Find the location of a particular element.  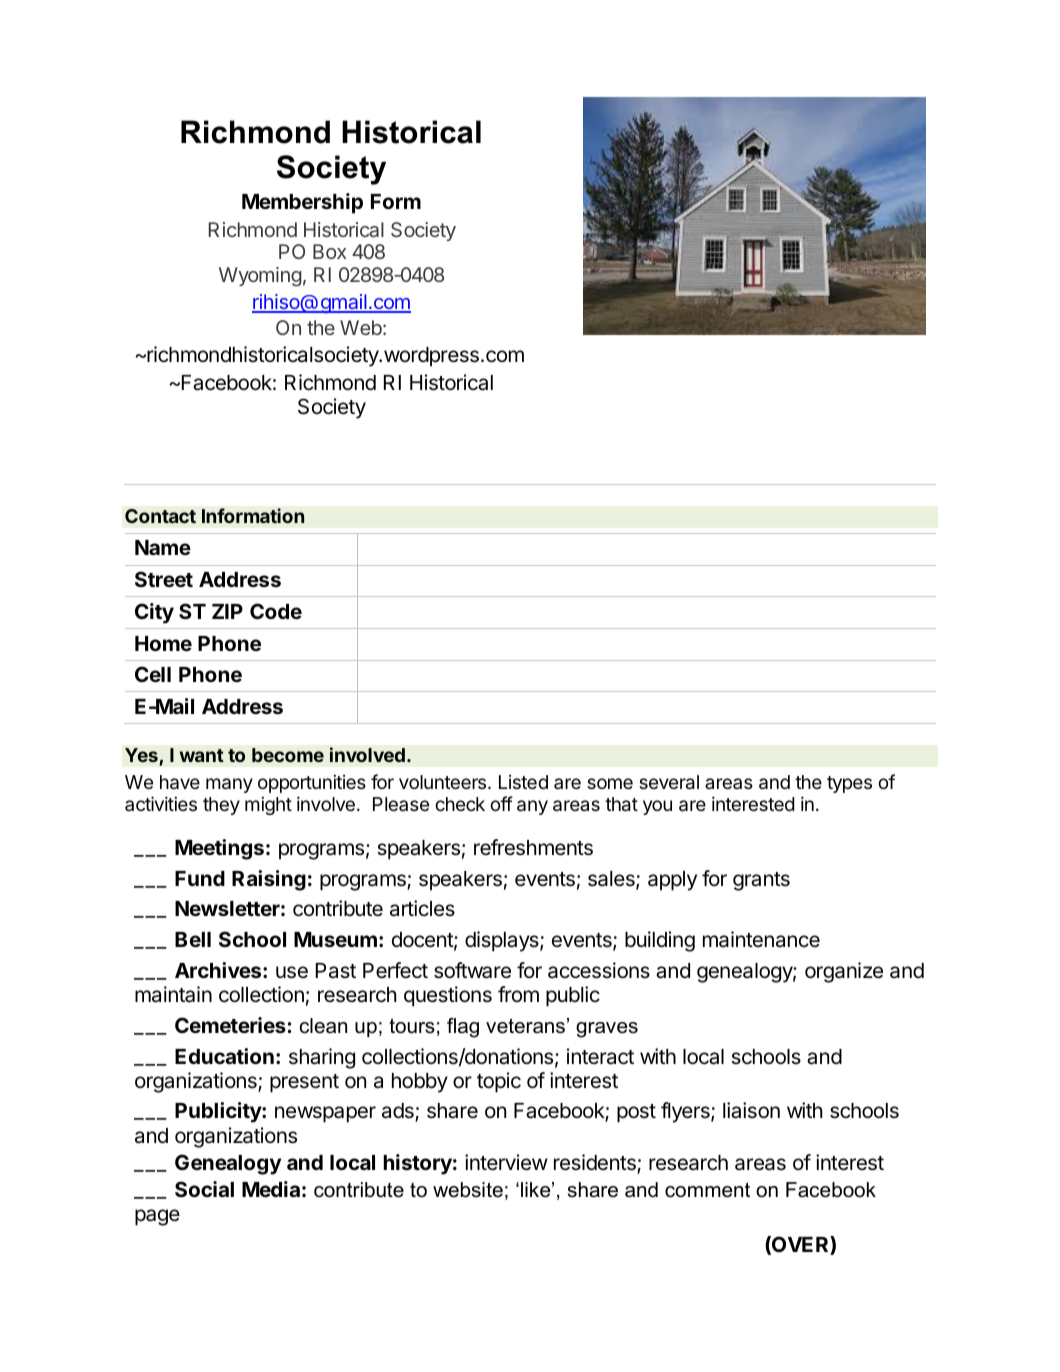

Box is located at coordinates (329, 251).
